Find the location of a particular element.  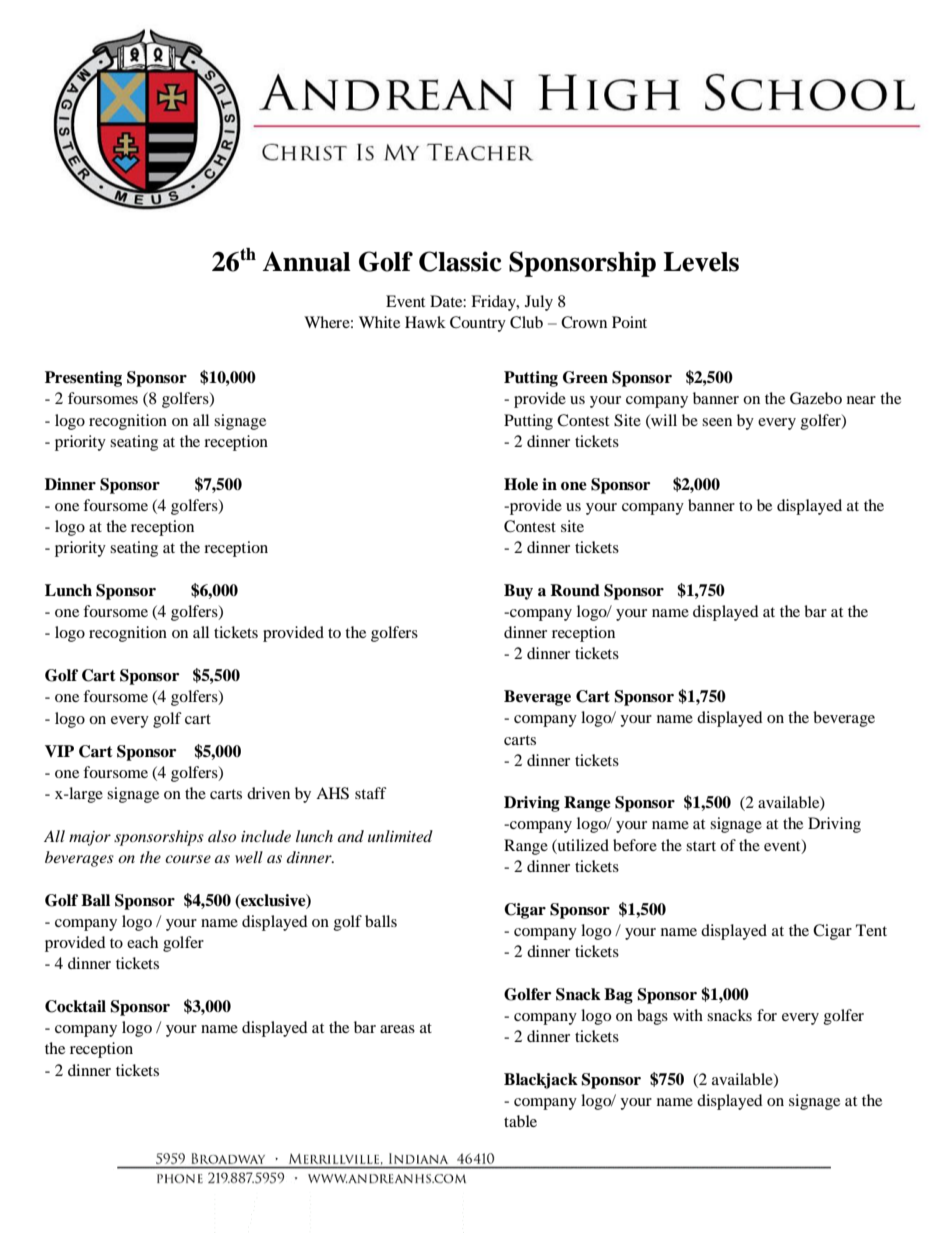

Levels is located at coordinates (701, 262).
